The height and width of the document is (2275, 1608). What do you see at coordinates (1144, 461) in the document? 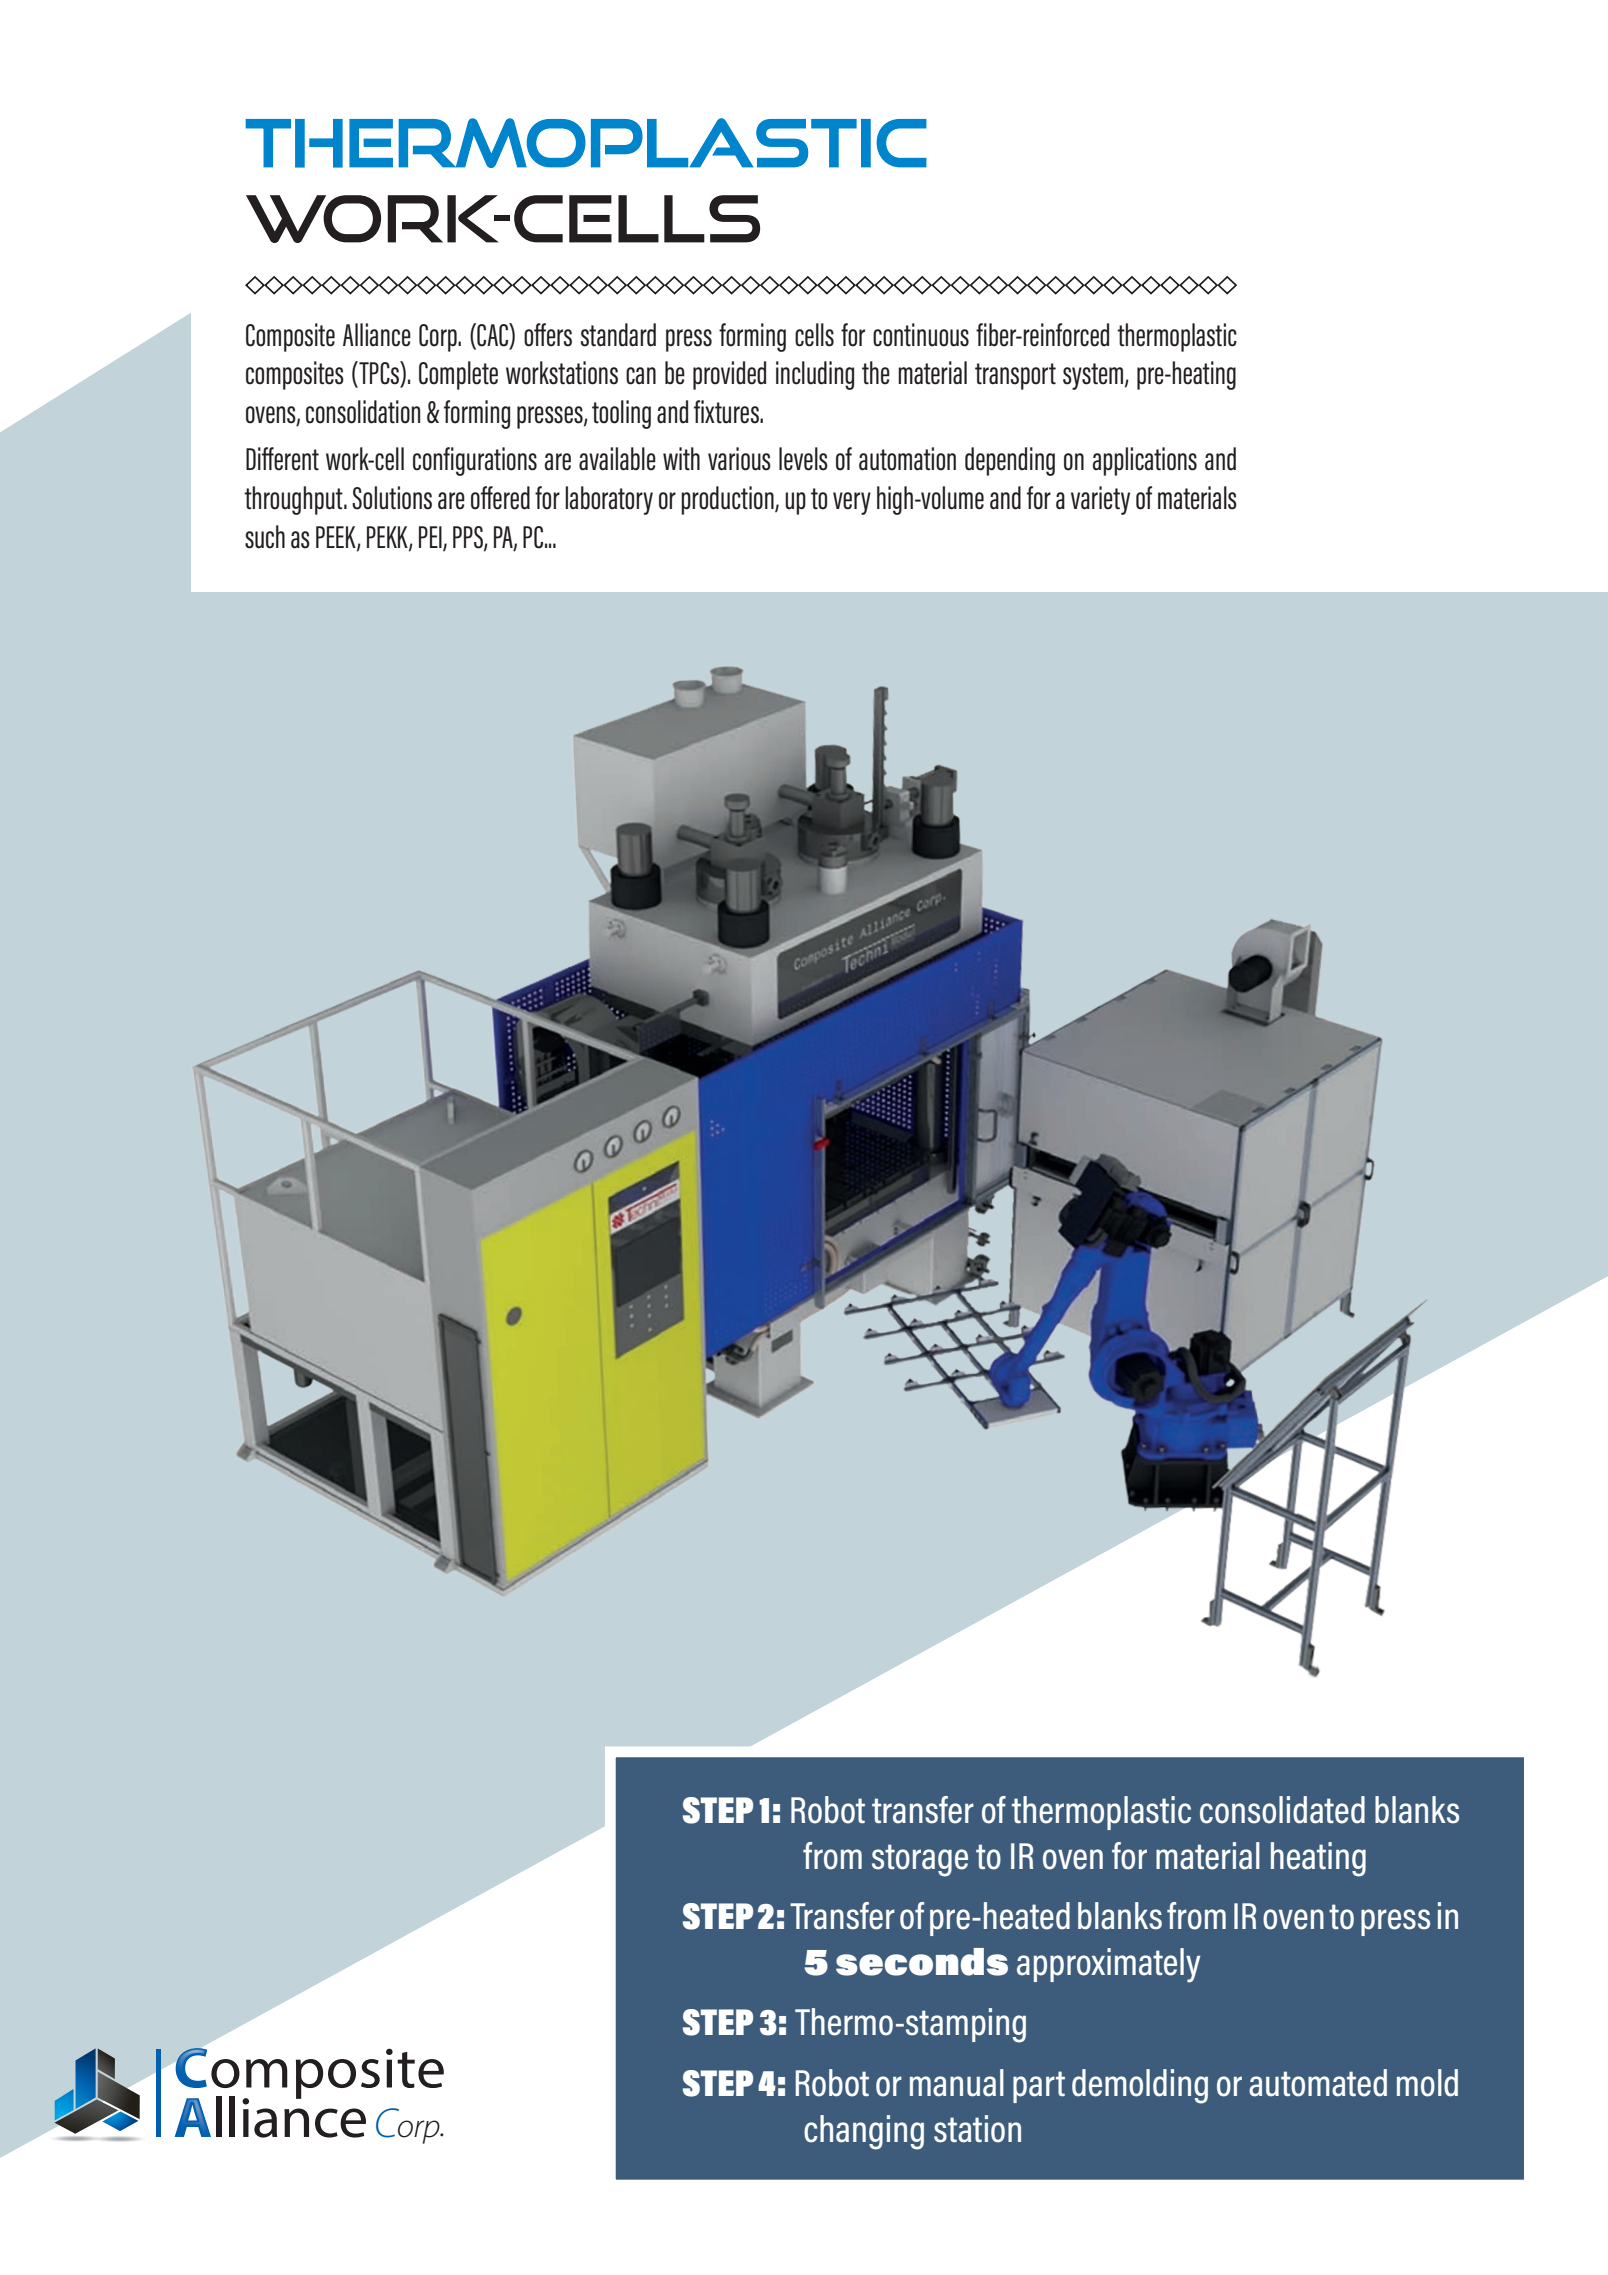
I see `applications` at bounding box center [1144, 461].
